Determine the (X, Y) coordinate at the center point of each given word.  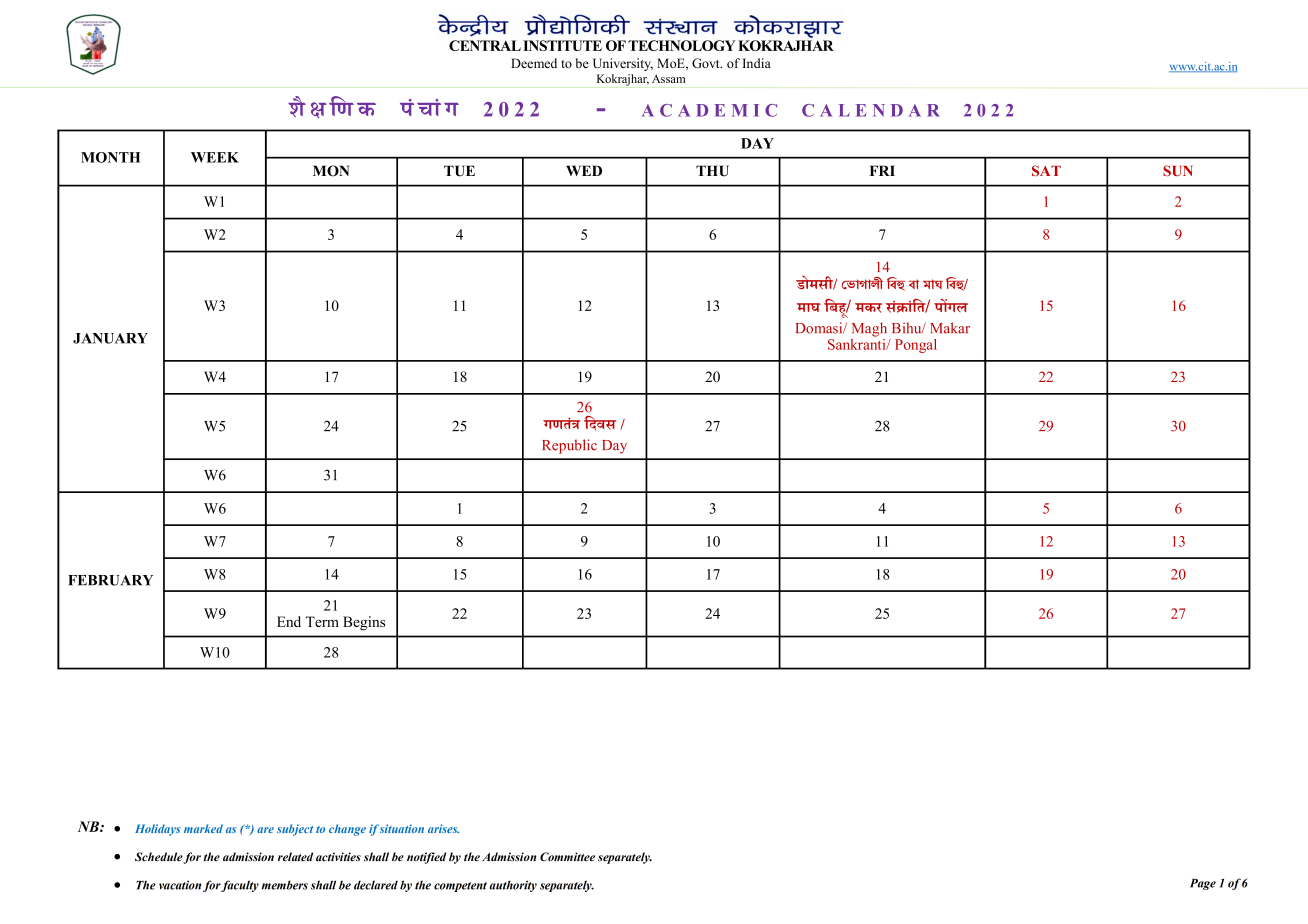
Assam (668, 78)
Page (1203, 884)
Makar (950, 328)
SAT (1046, 170)
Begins (364, 623)
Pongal (916, 346)
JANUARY (110, 338)
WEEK (215, 157)
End (289, 621)
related (295, 856)
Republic (569, 446)
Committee (567, 857)
